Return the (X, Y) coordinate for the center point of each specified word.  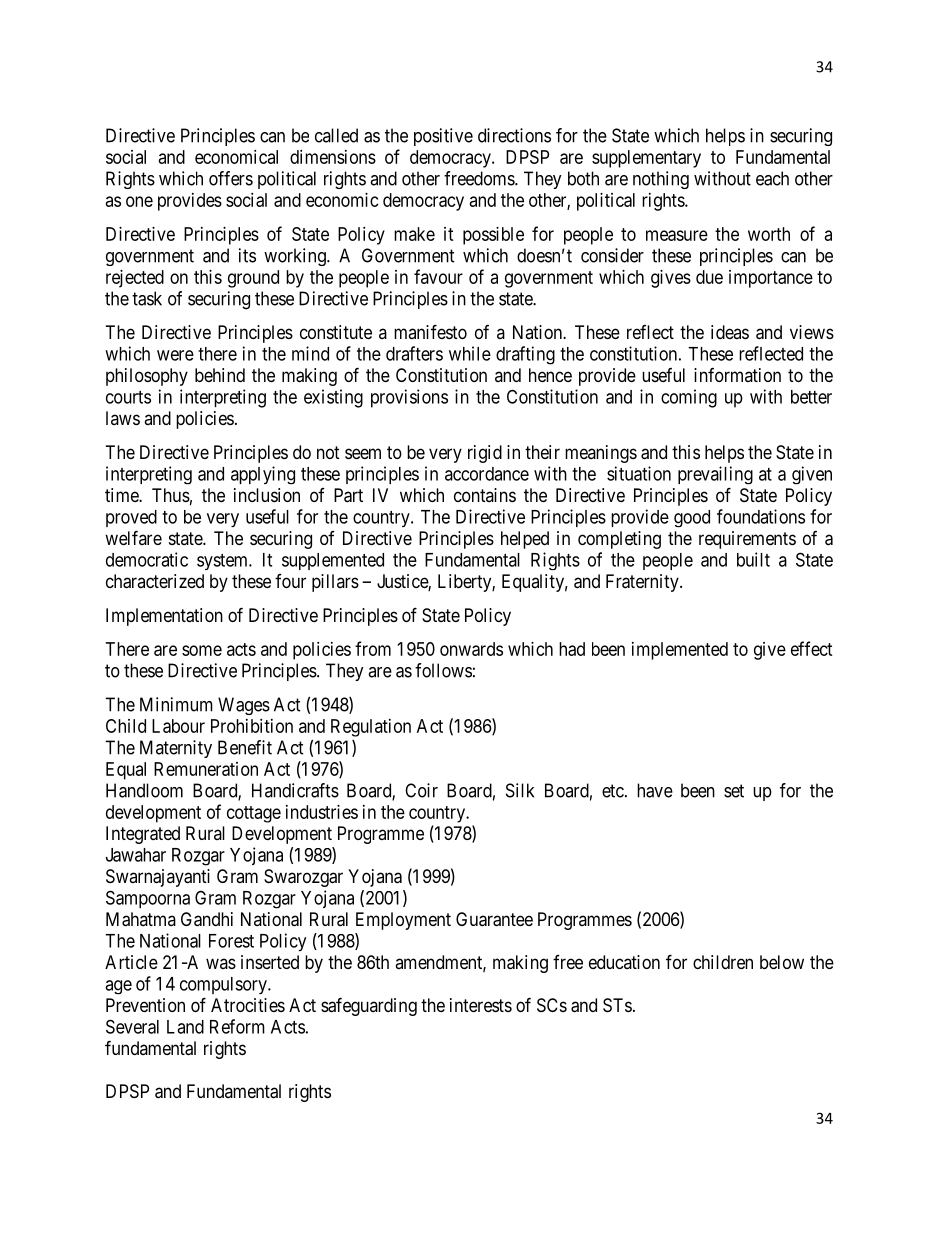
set (734, 791)
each (772, 178)
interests (481, 1005)
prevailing (715, 475)
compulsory (224, 985)
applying (263, 475)
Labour (178, 726)
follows (443, 670)
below (782, 962)
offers (231, 178)
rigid (485, 454)
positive (443, 137)
